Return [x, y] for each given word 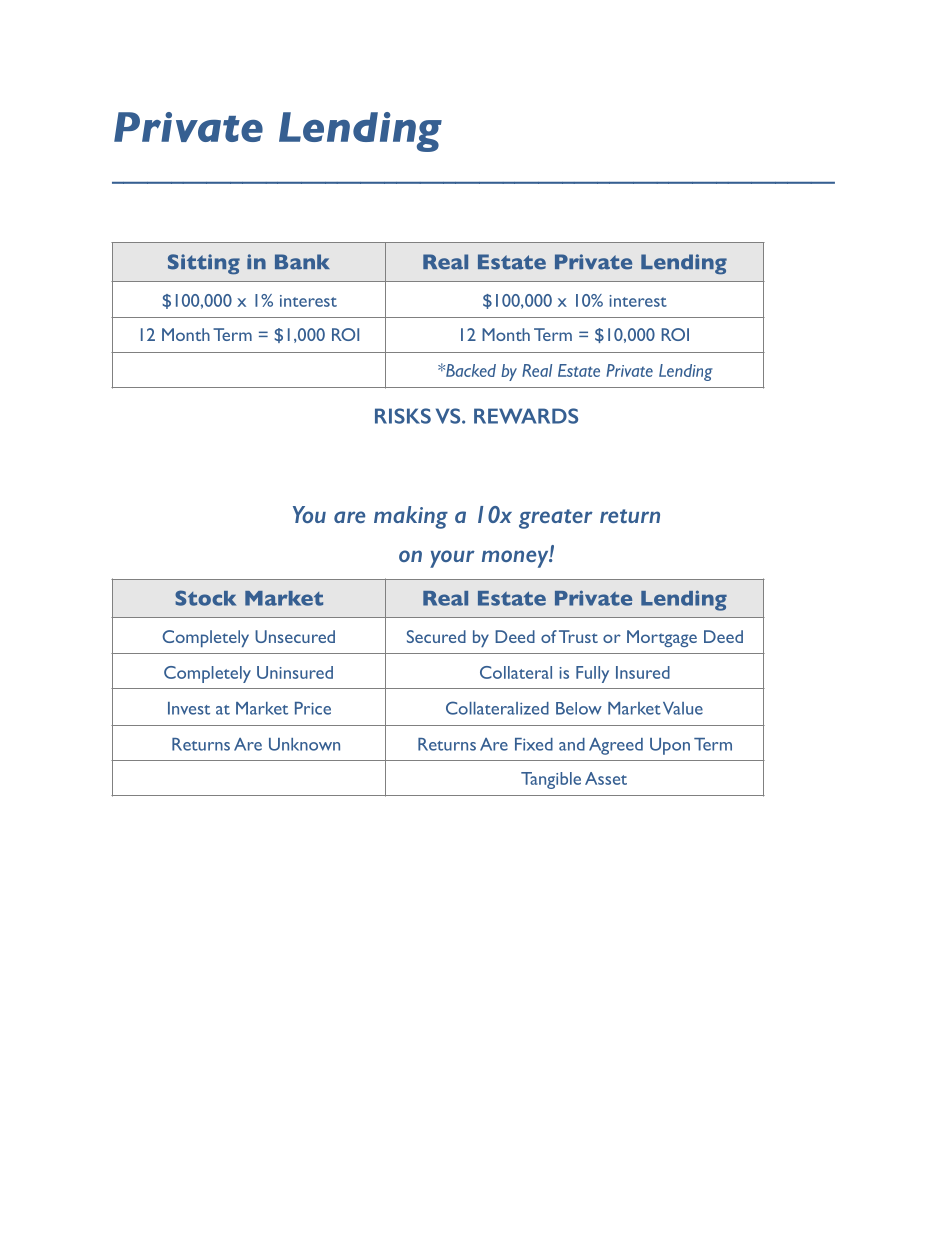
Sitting [204, 264]
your [452, 559]
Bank [302, 262]
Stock [205, 598]
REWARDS [526, 416]
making [411, 517]
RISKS [403, 416]
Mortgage [662, 638]
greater [556, 519]
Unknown [304, 744]
